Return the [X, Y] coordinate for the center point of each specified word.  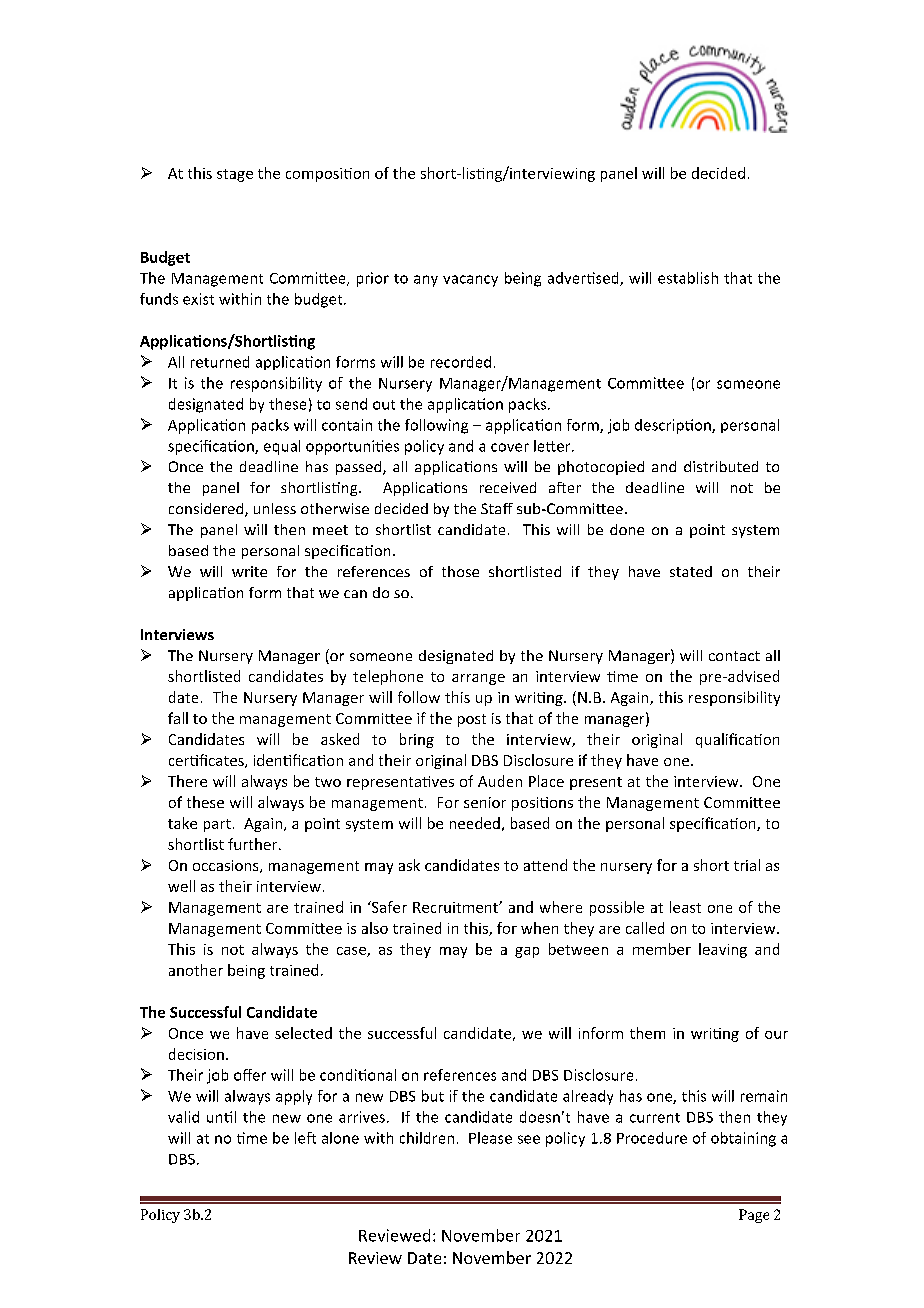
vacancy [470, 281]
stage [235, 175]
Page [754, 1216]
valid [183, 1117]
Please [490, 1138]
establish [688, 278]
